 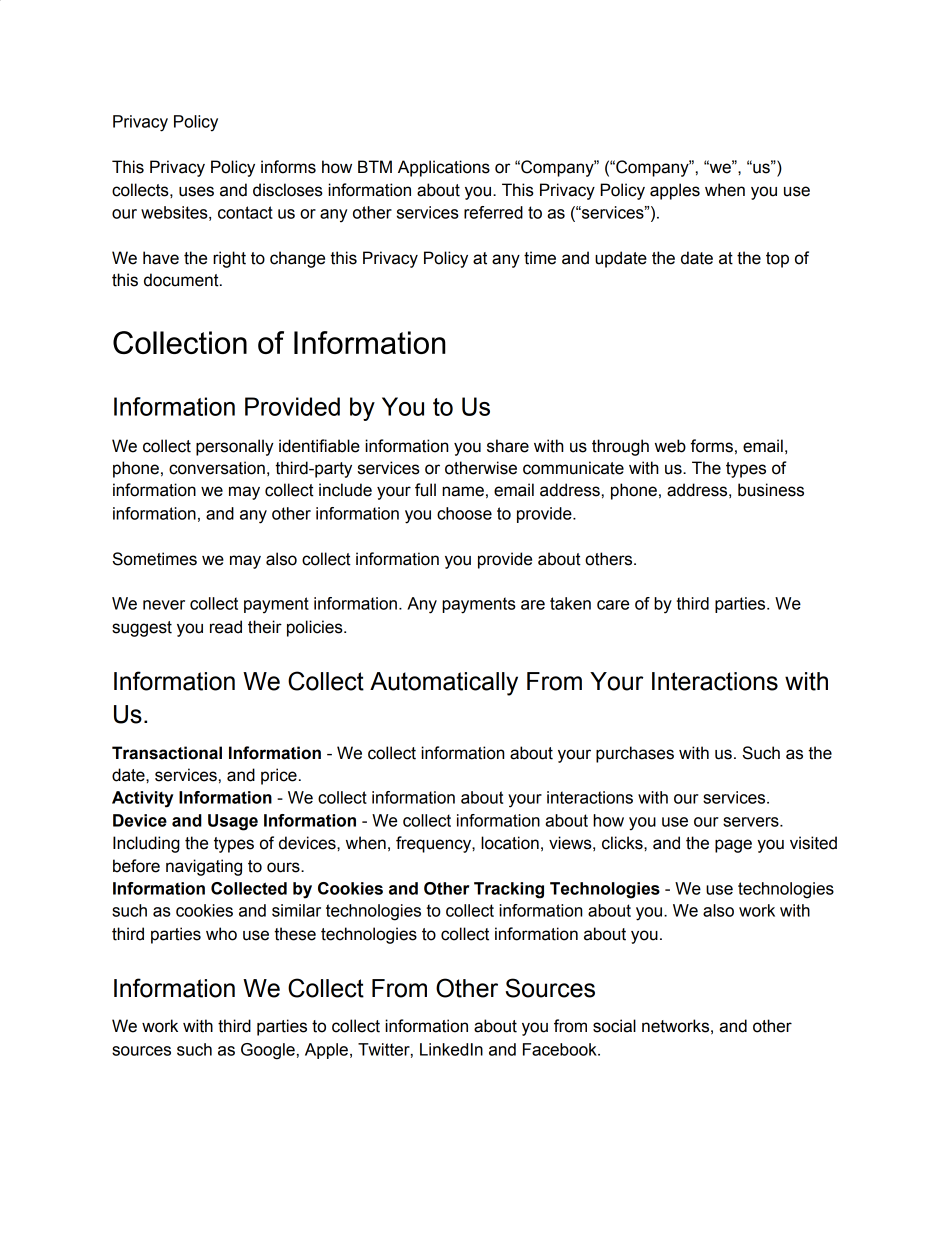 What do you see at coordinates (570, 603) in the screenshot?
I see `taken` at bounding box center [570, 603].
